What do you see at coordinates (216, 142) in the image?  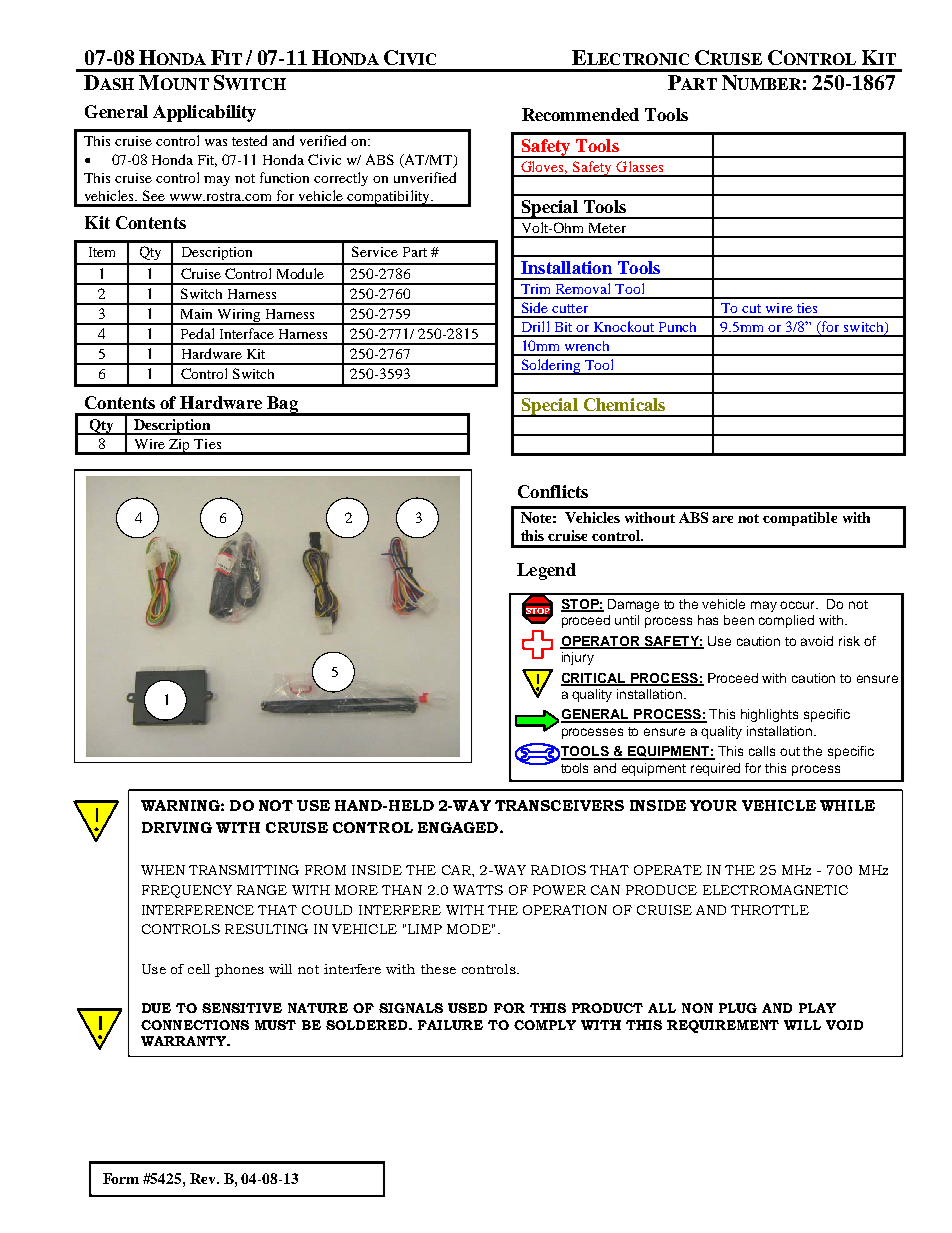 I see `was` at bounding box center [216, 142].
